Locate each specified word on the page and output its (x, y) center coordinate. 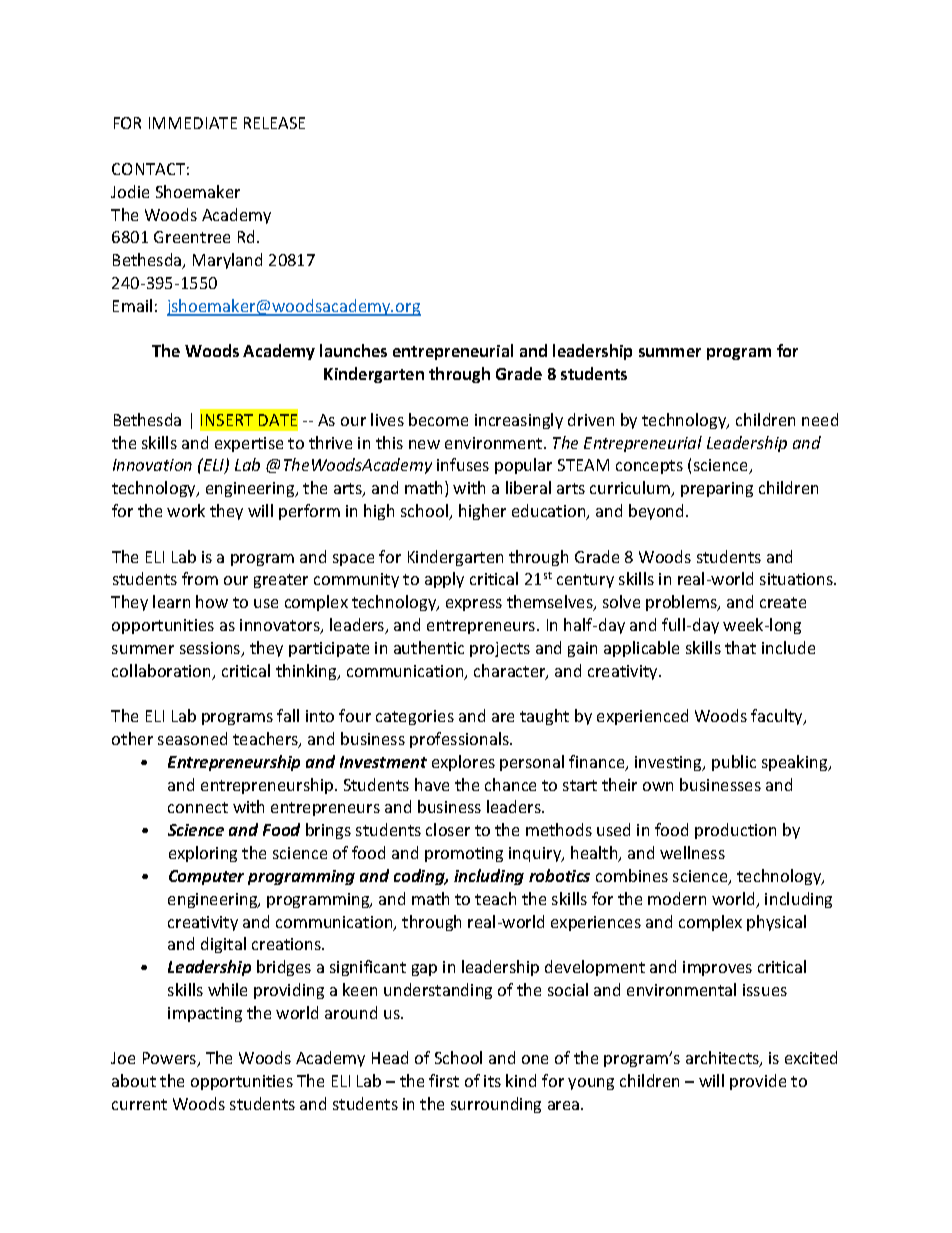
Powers (171, 1059)
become (438, 419)
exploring (203, 854)
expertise (249, 444)
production (735, 831)
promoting (464, 854)
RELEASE (274, 123)
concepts (649, 467)
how (212, 601)
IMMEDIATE (193, 123)
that (740, 647)
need (820, 419)
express (474, 605)
